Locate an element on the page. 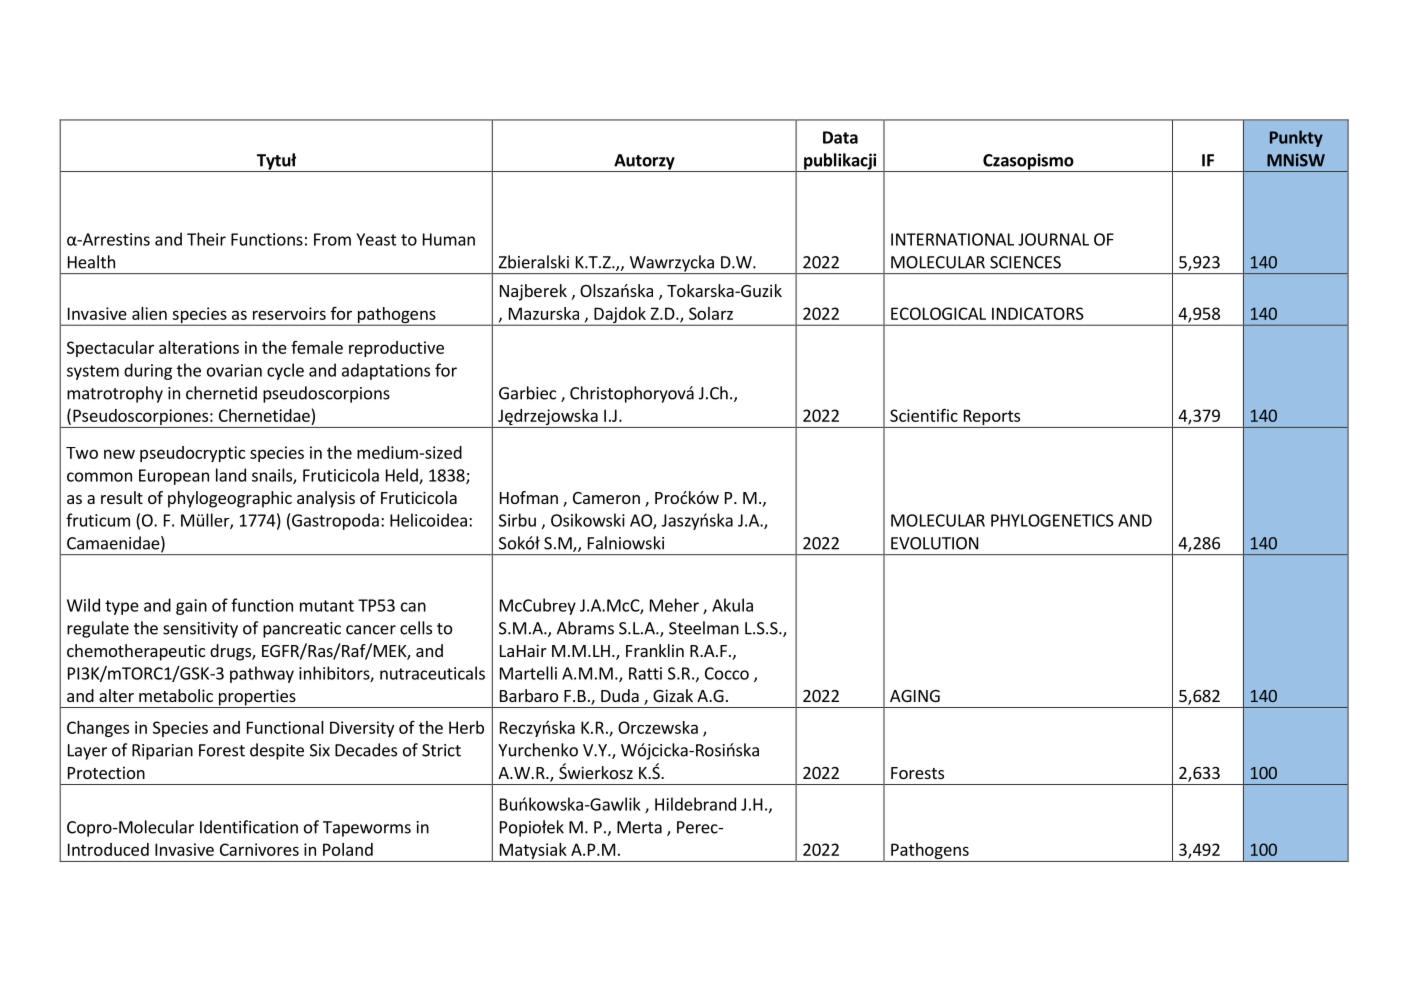  Hildebrand is located at coordinates (695, 804).
